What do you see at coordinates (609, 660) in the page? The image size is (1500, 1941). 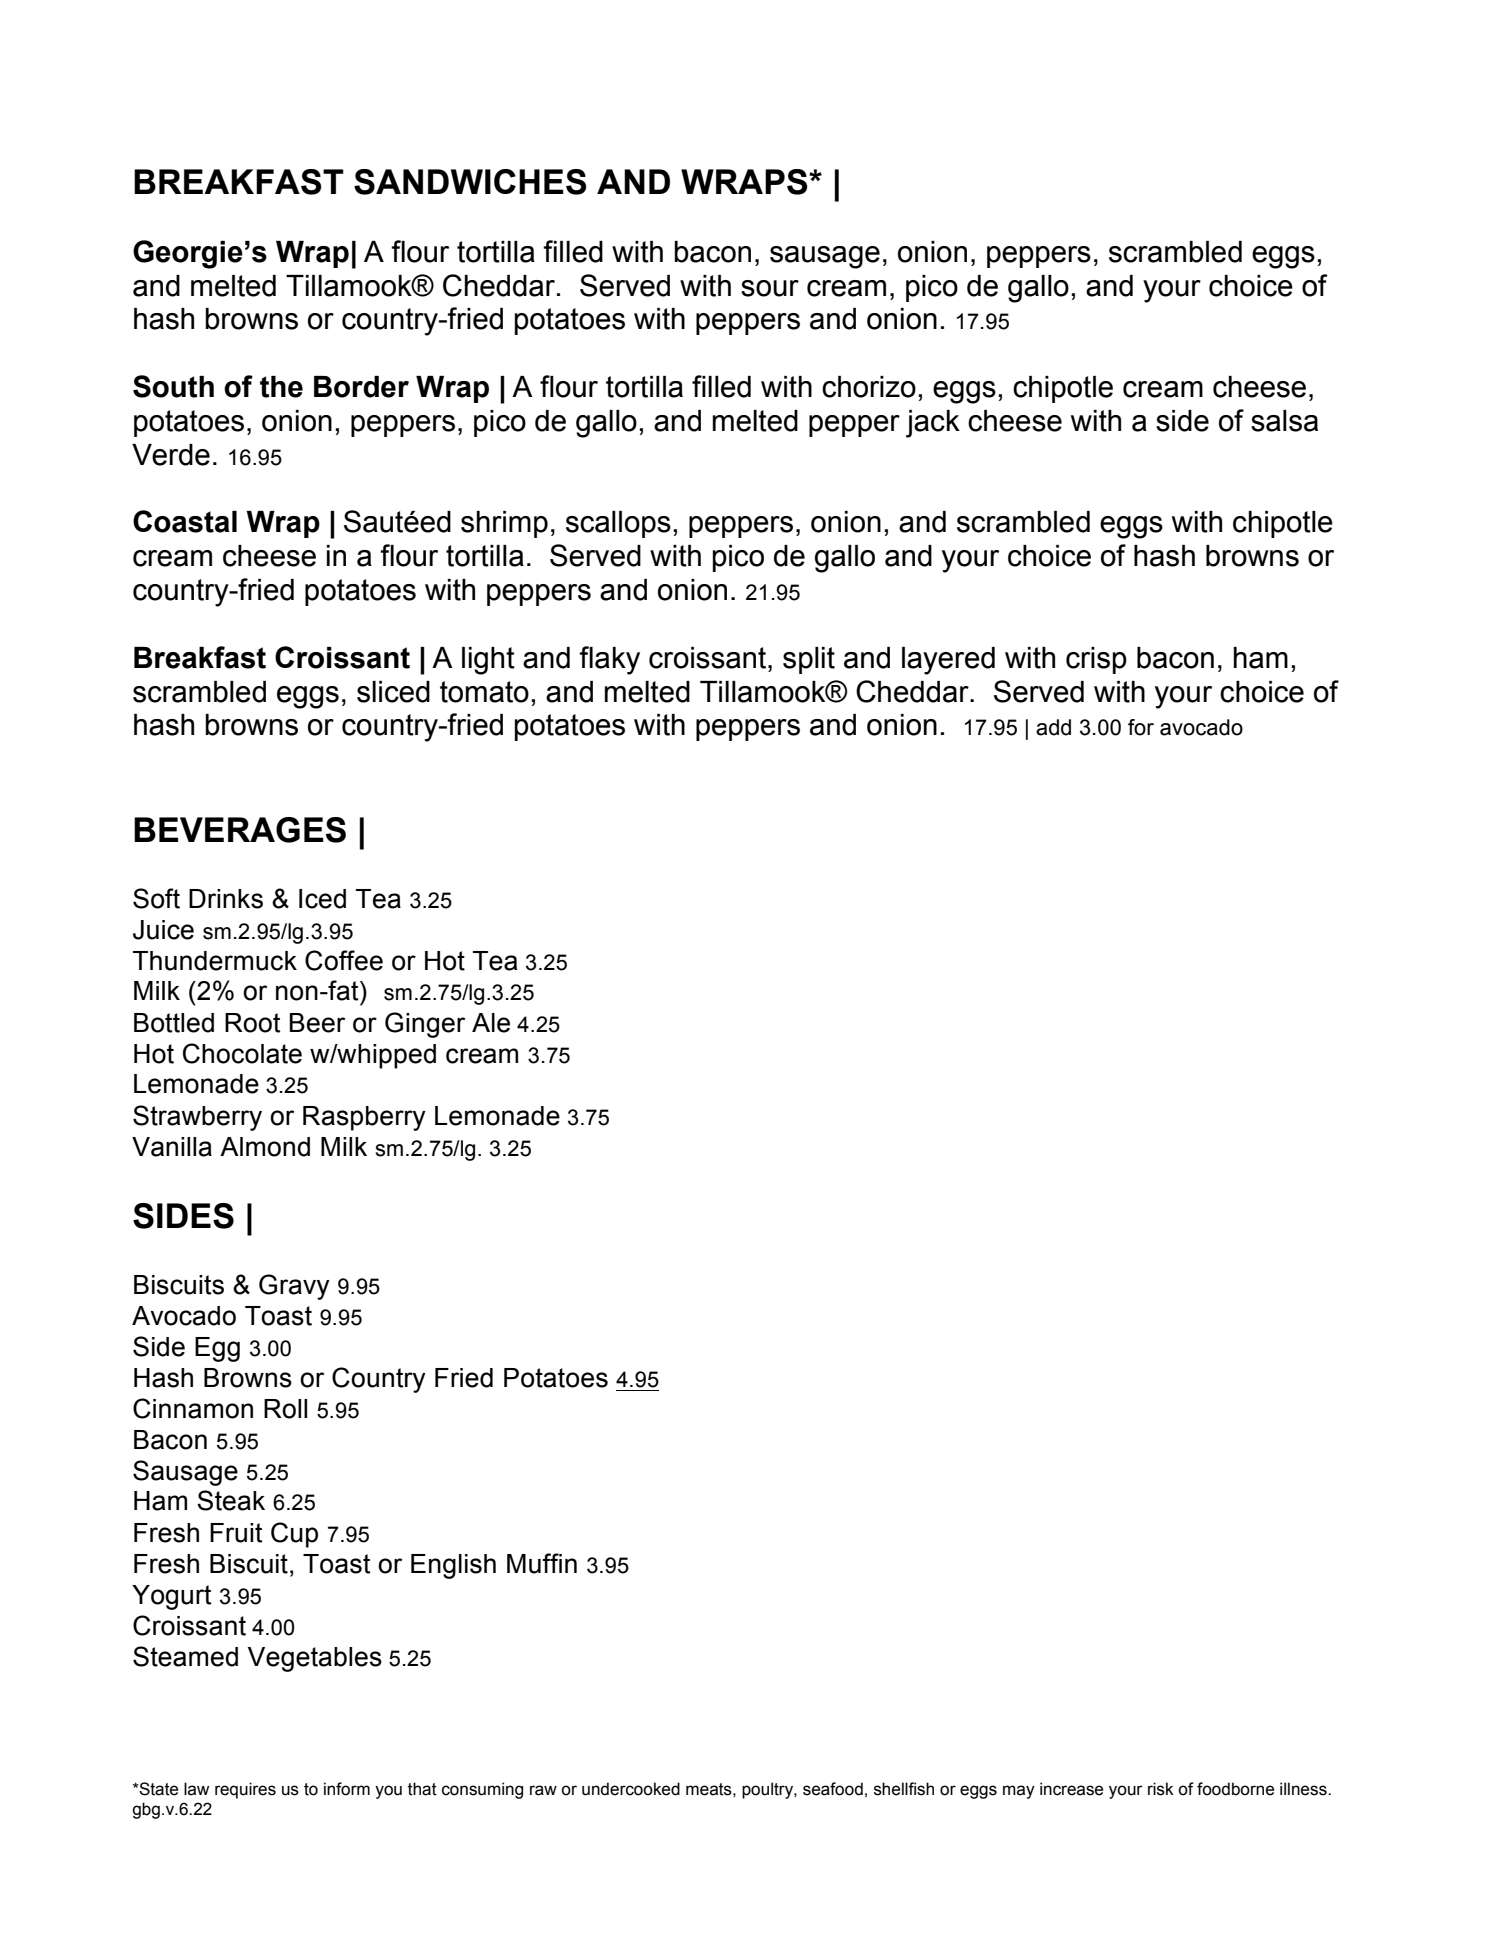 I see `flaky` at bounding box center [609, 660].
